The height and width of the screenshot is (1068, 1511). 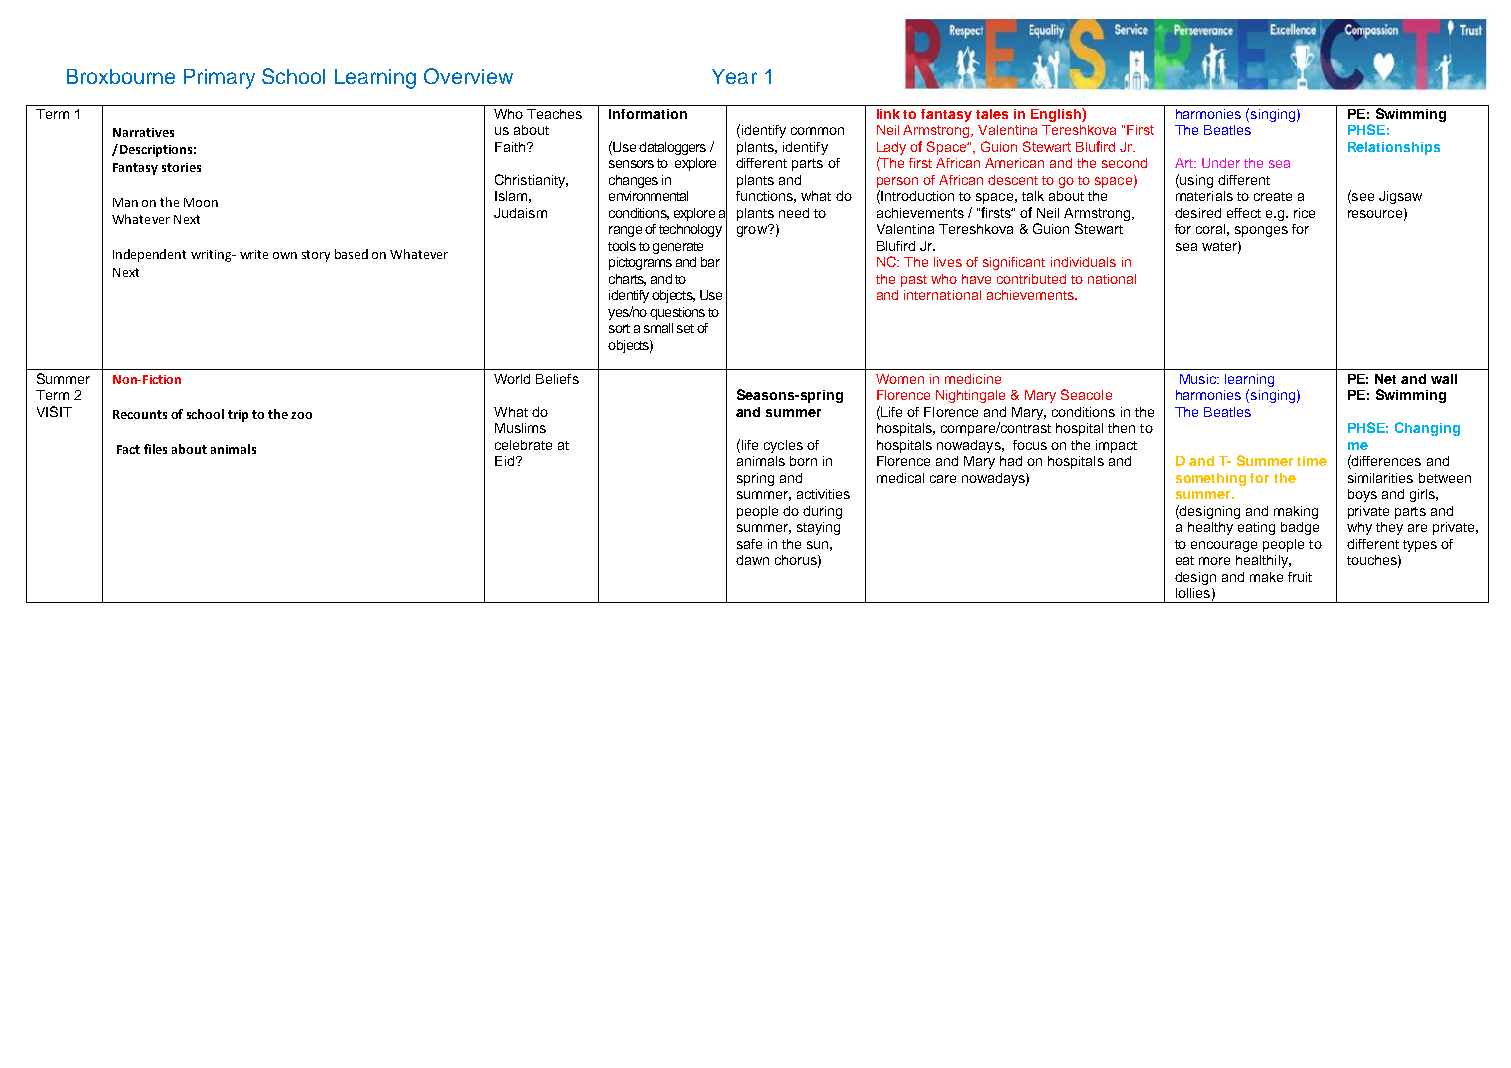 What do you see at coordinates (155, 449) in the screenshot?
I see `files` at bounding box center [155, 449].
